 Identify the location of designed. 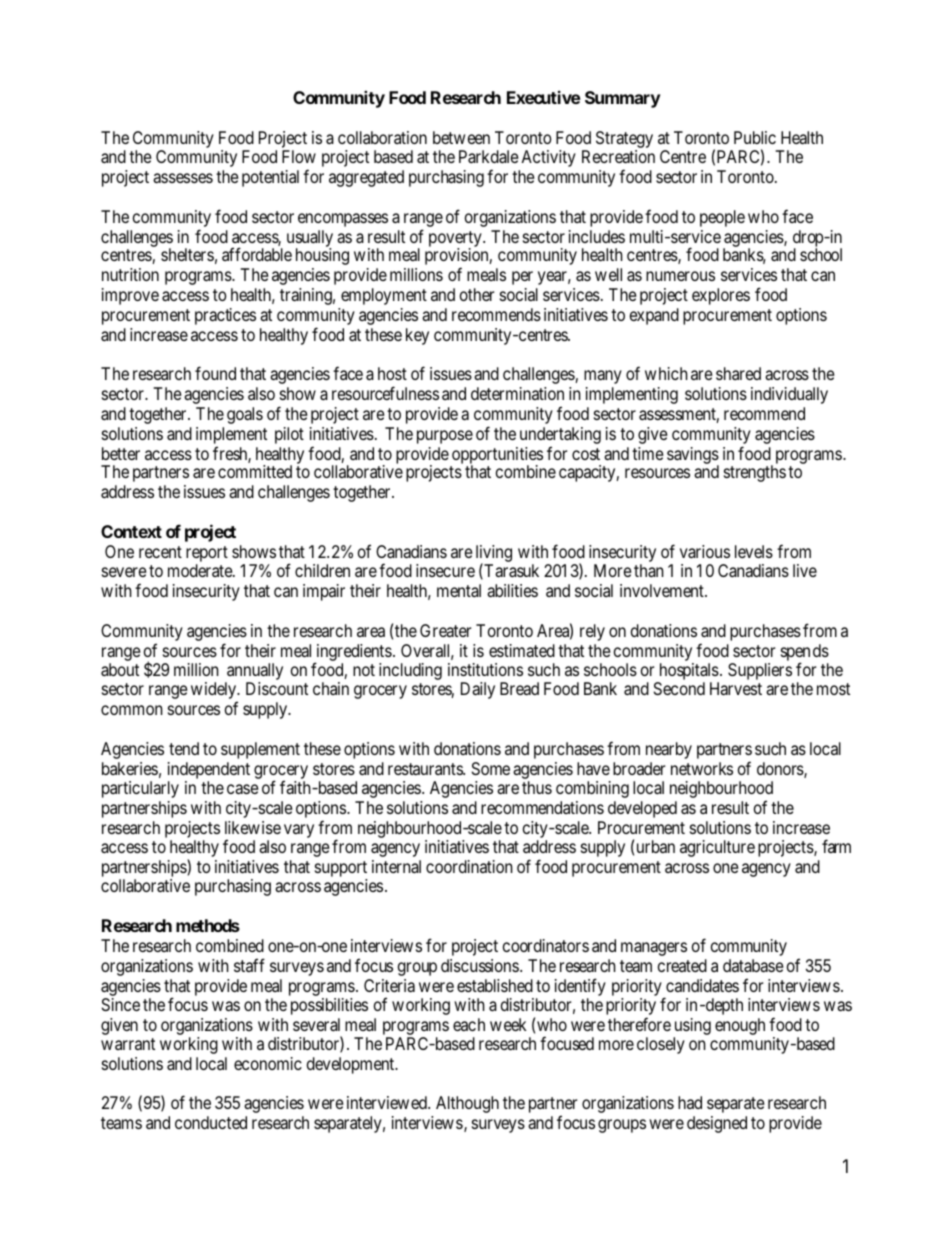
(717, 1124).
